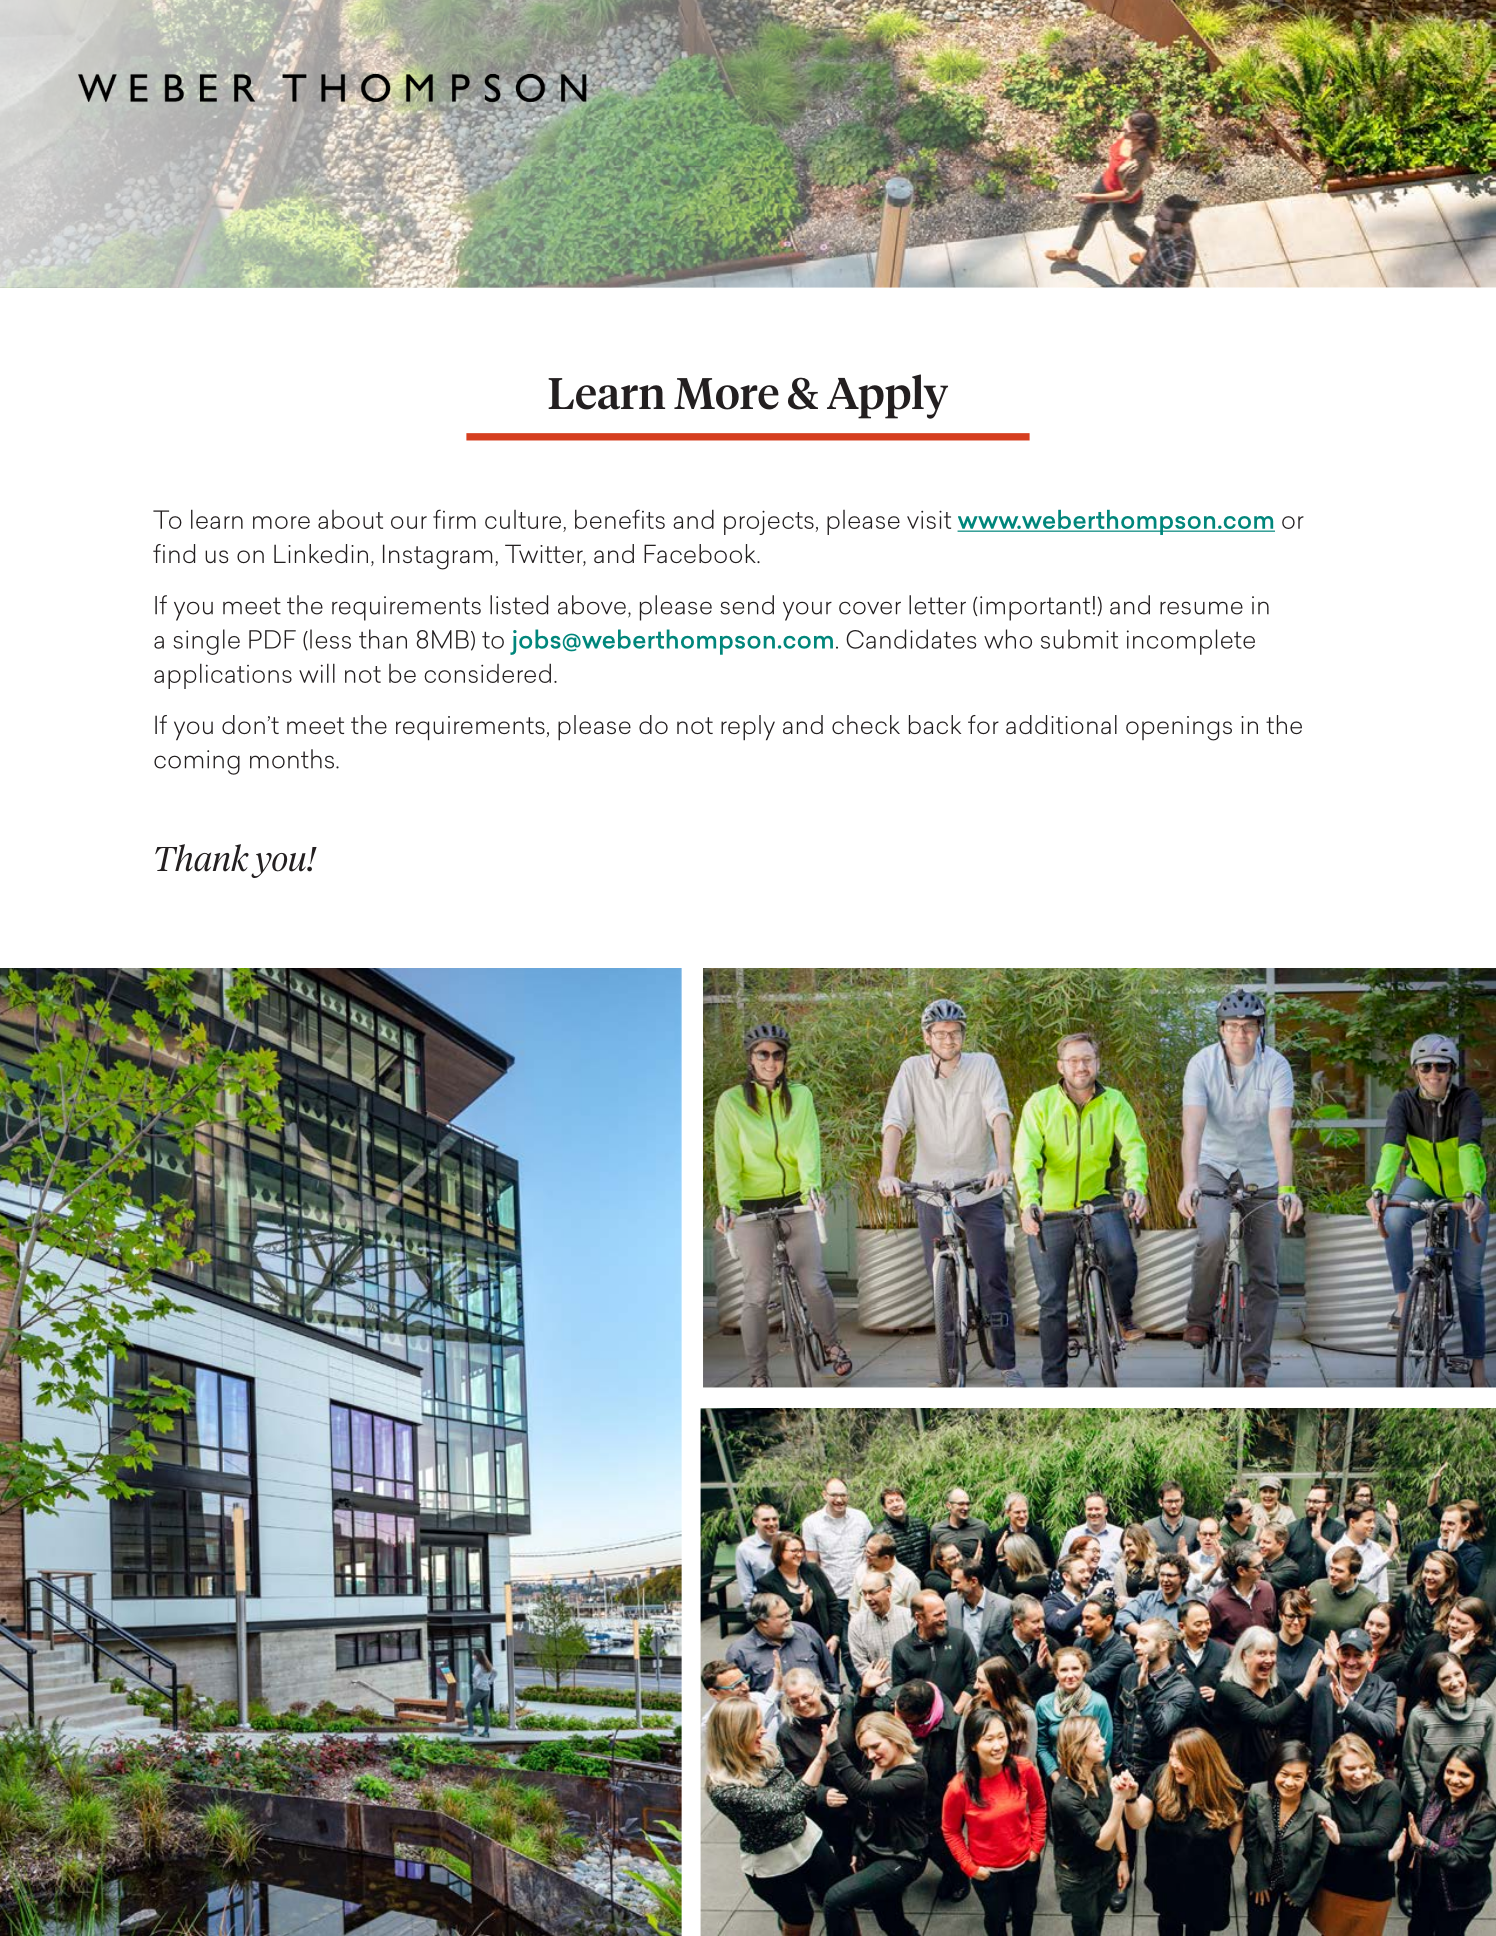  Describe the element at coordinates (887, 396) in the screenshot. I see `Apply` at that location.
